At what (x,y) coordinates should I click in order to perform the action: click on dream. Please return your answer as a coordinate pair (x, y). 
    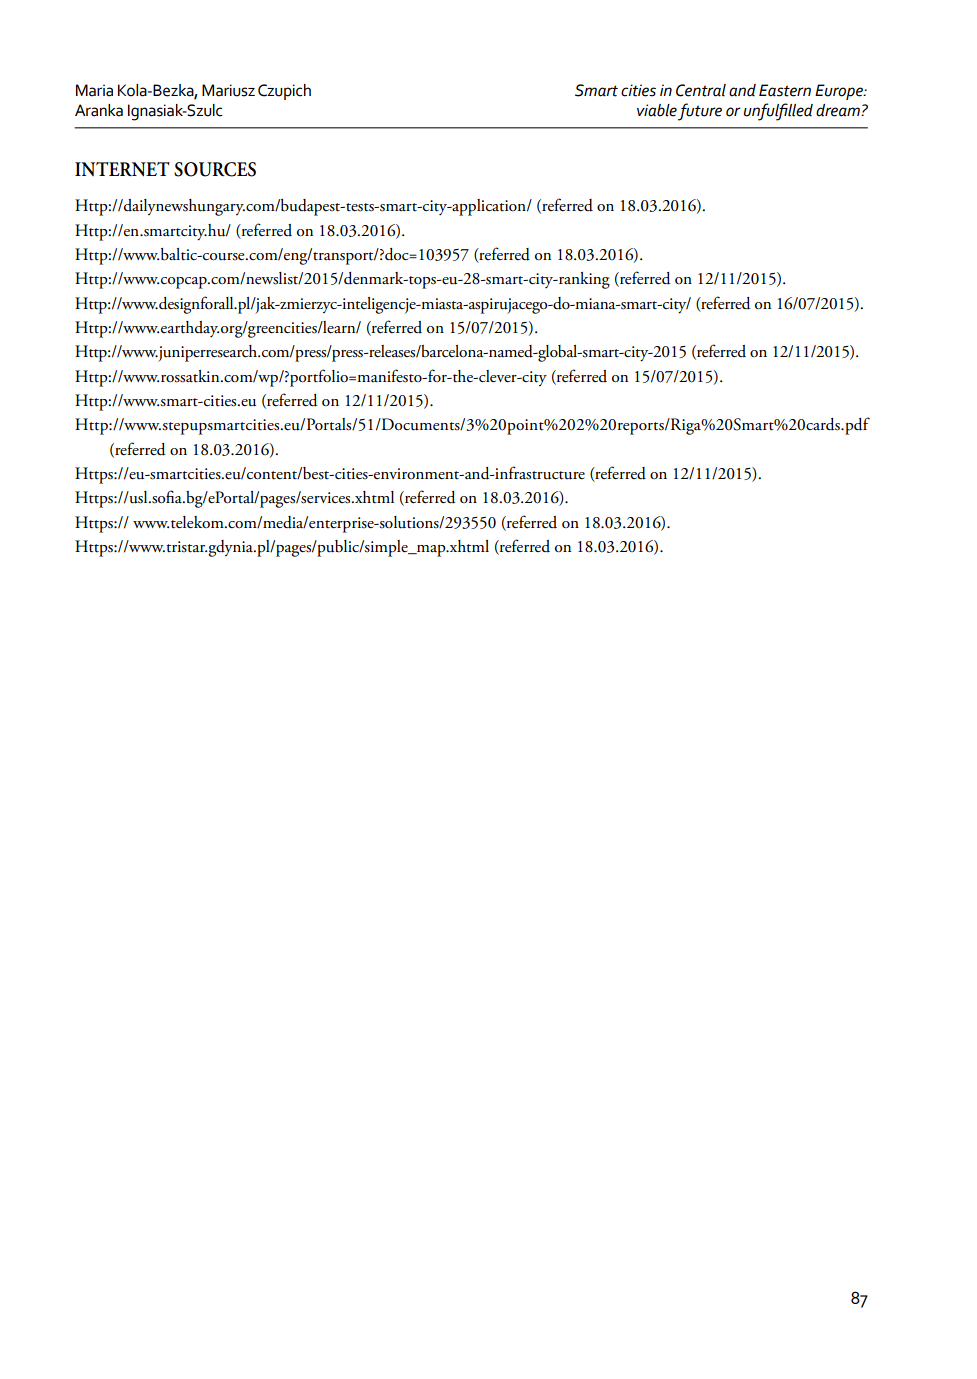
    Looking at the image, I should click on (839, 110).
